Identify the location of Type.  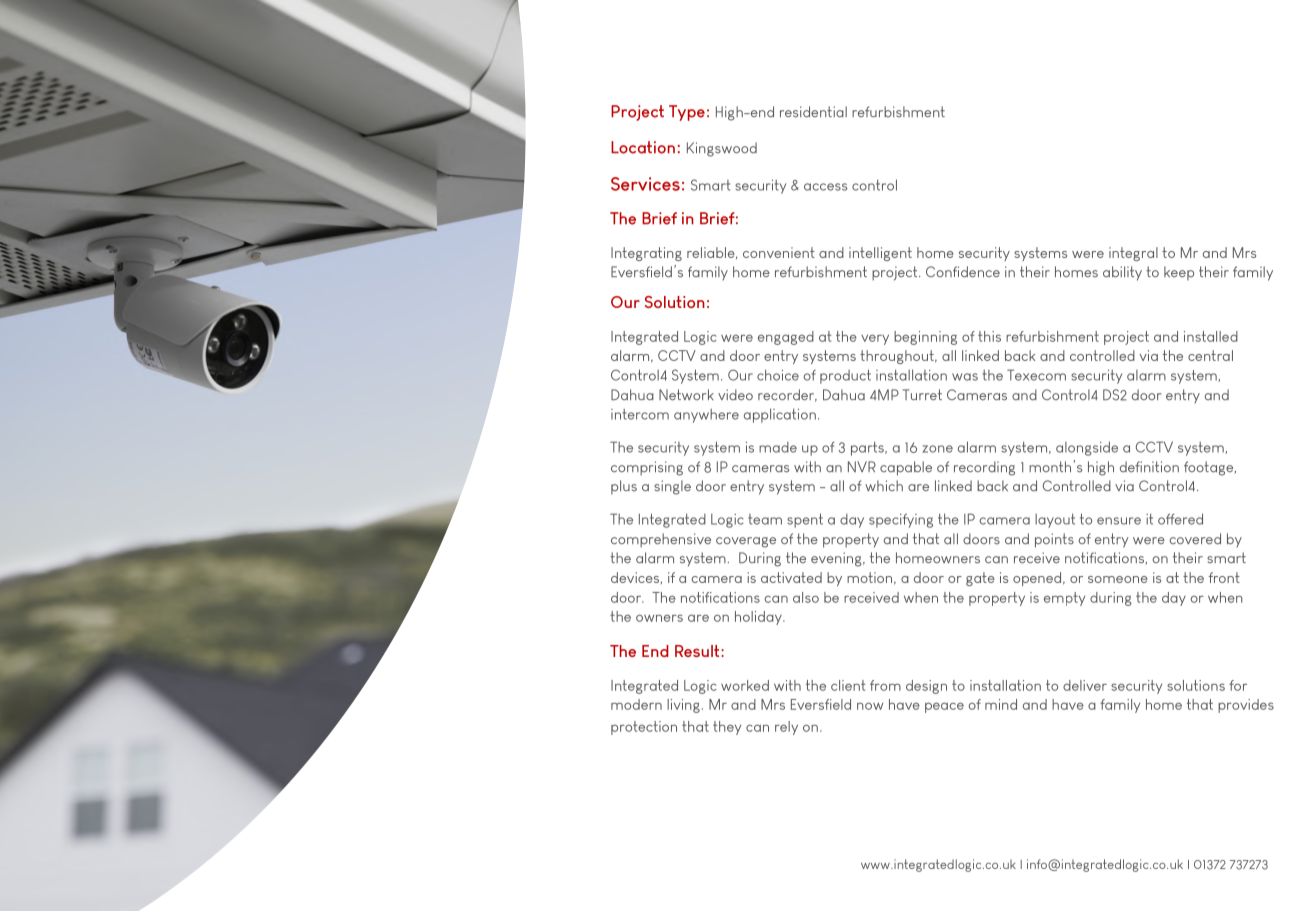
(687, 113).
